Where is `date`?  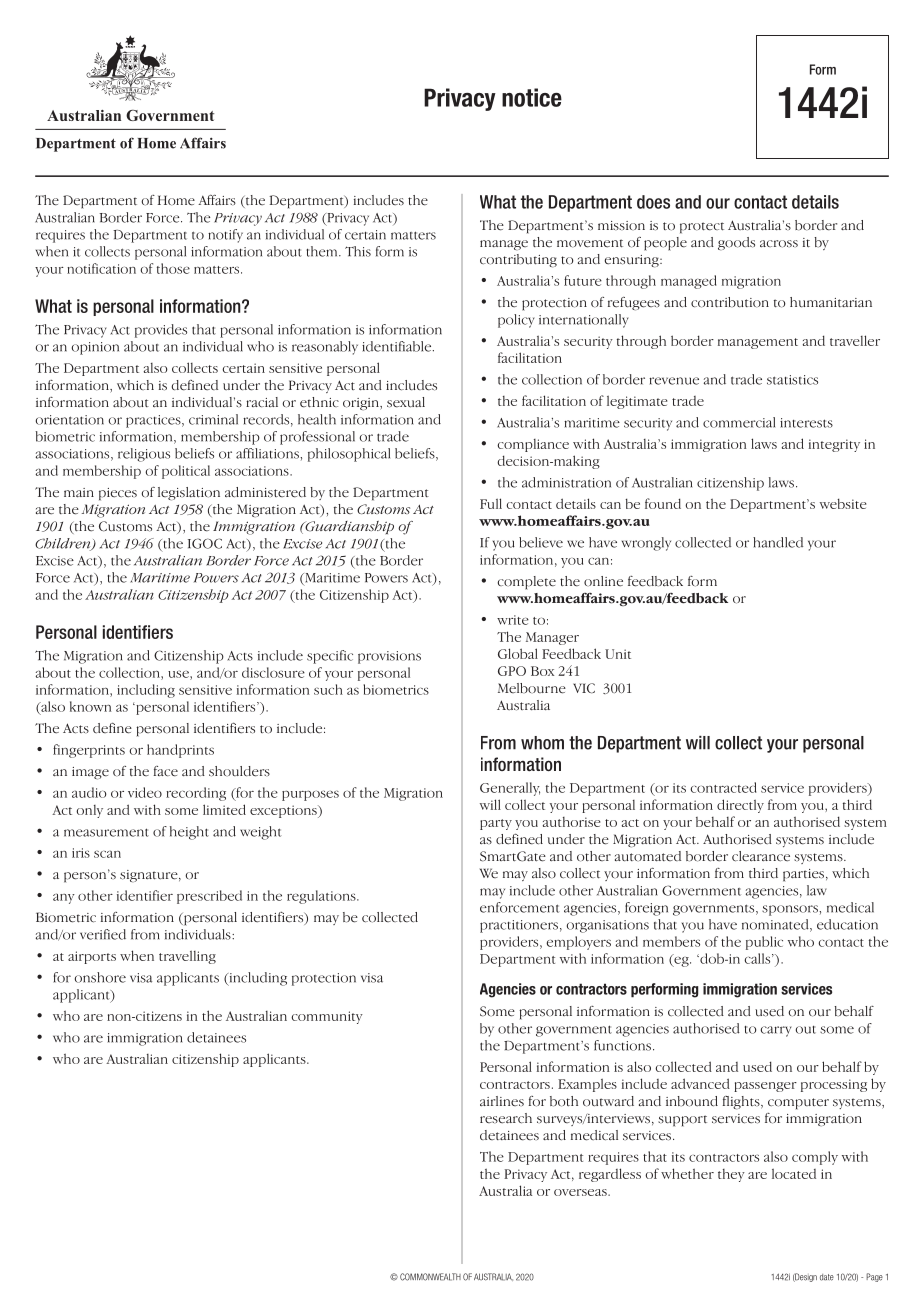
date is located at coordinates (827, 1277).
